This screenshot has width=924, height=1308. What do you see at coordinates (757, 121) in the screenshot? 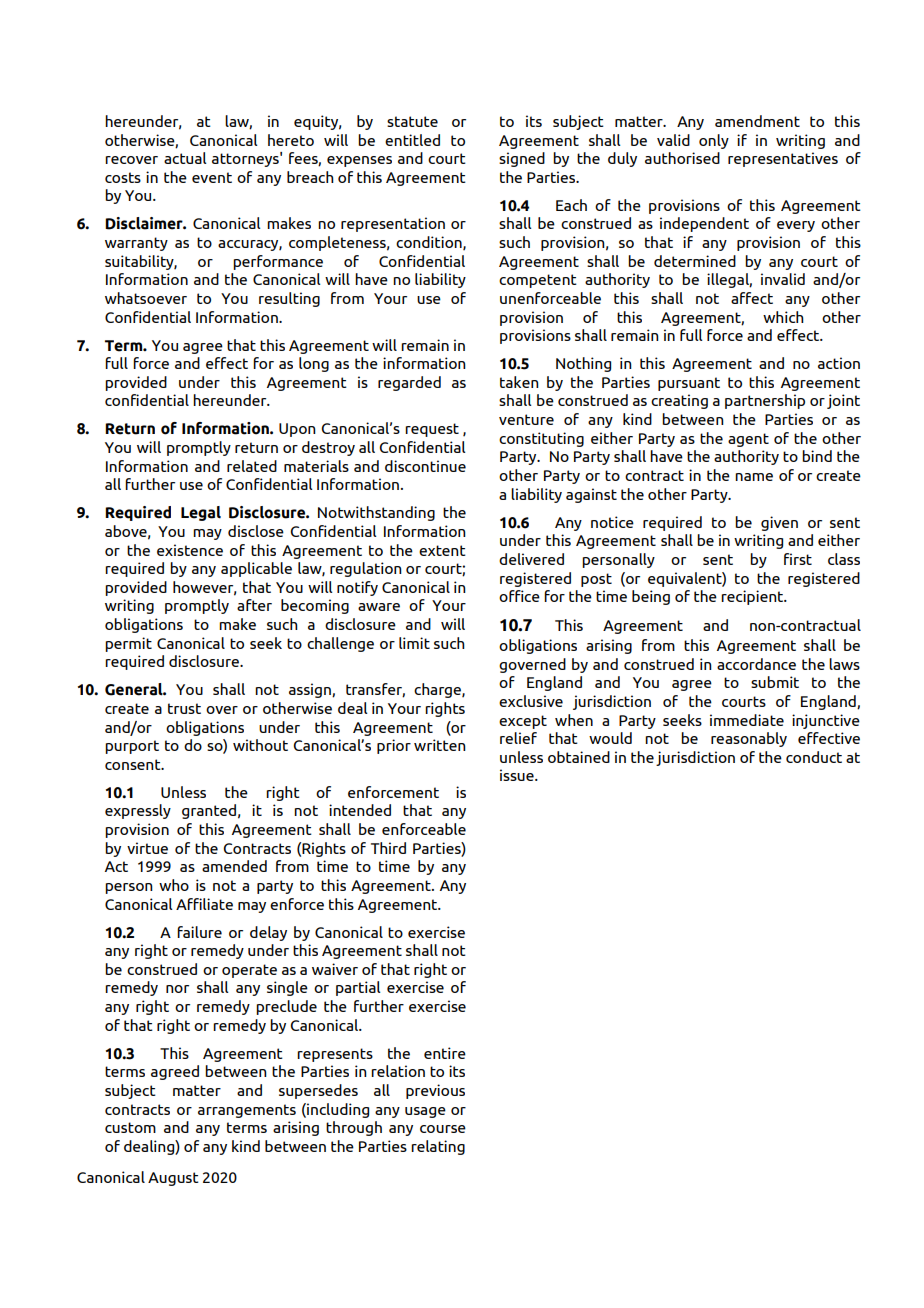
I see `amendment` at bounding box center [757, 121].
